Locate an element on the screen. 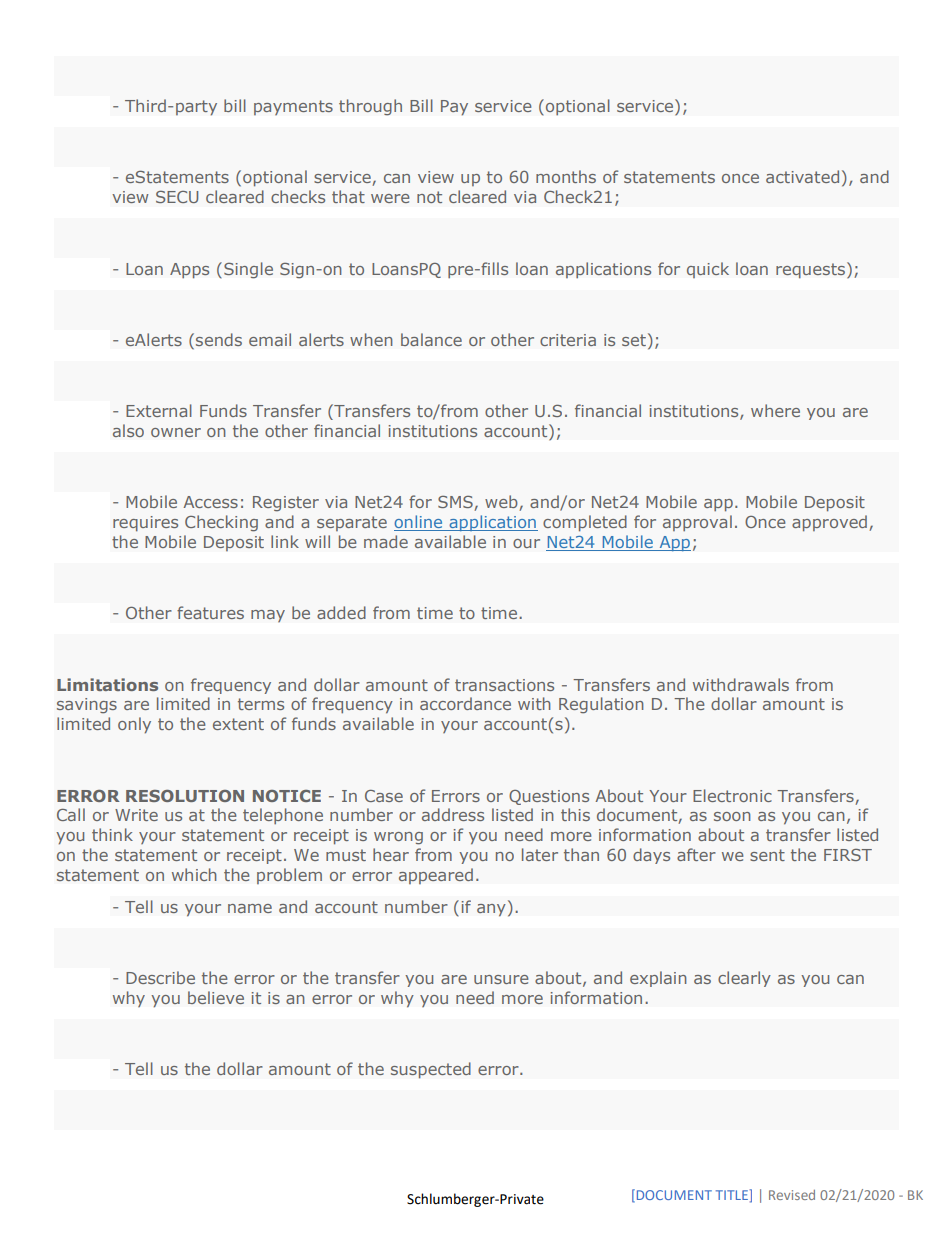 This screenshot has height=1233, width=952. payments is located at coordinates (293, 107).
